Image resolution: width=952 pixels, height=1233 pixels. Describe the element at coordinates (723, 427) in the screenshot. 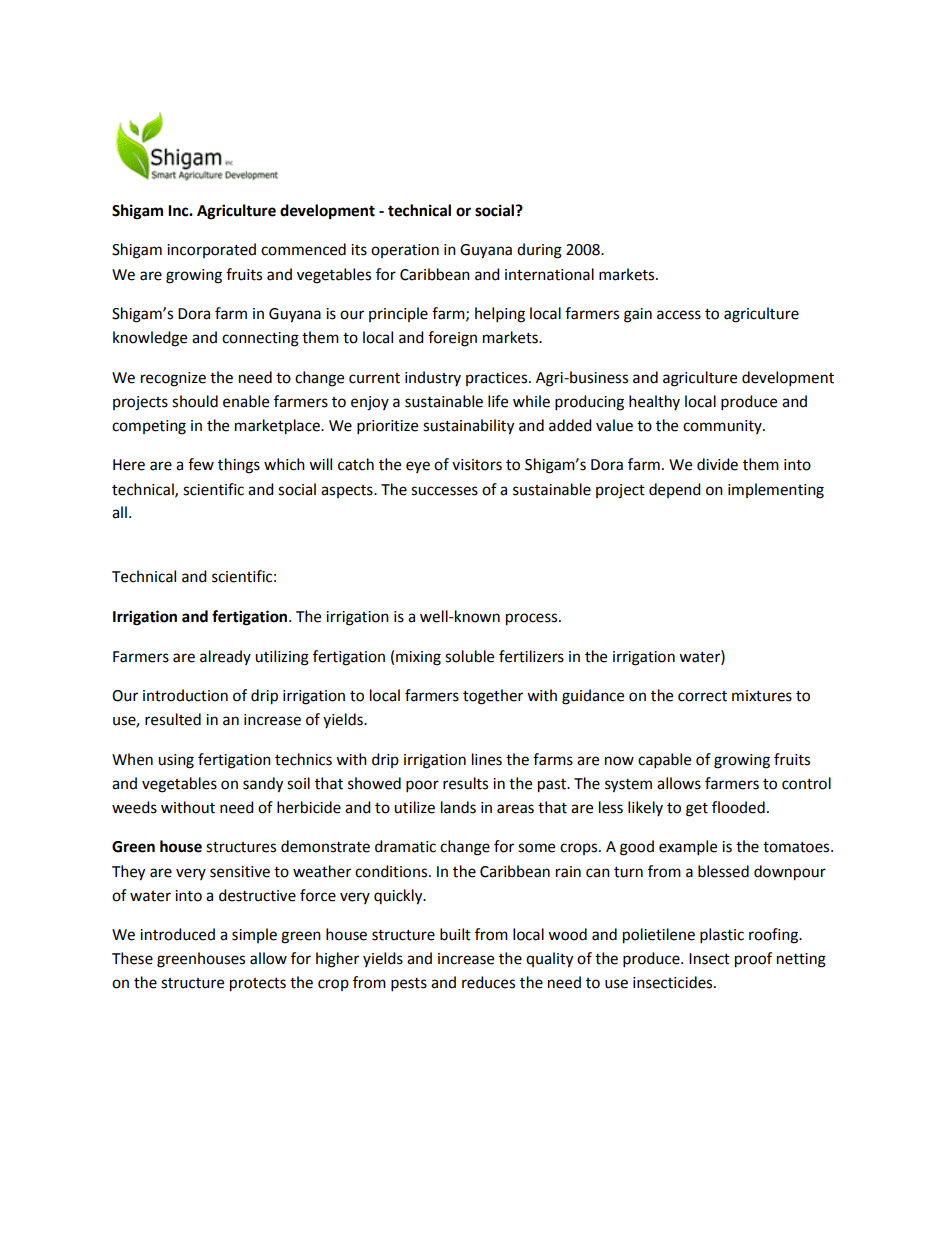

I see `community` at that location.
